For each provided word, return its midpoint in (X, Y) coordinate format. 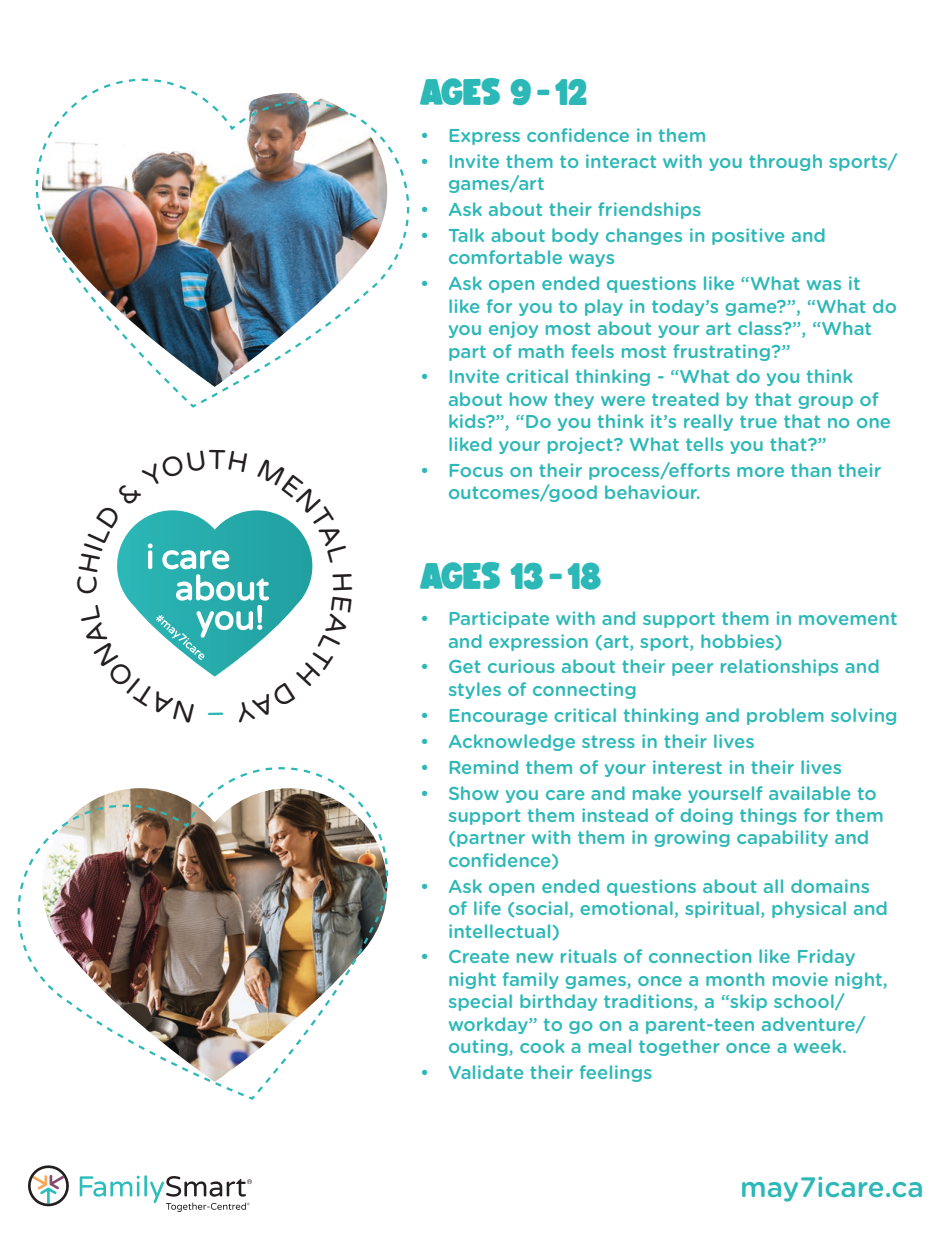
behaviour (652, 492)
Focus (476, 470)
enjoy (513, 329)
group (825, 402)
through (785, 162)
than (811, 470)
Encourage (498, 717)
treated (685, 399)
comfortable (505, 257)
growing (692, 838)
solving (863, 716)
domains (830, 886)
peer (692, 669)
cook (542, 1046)
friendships (649, 210)
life (487, 908)
